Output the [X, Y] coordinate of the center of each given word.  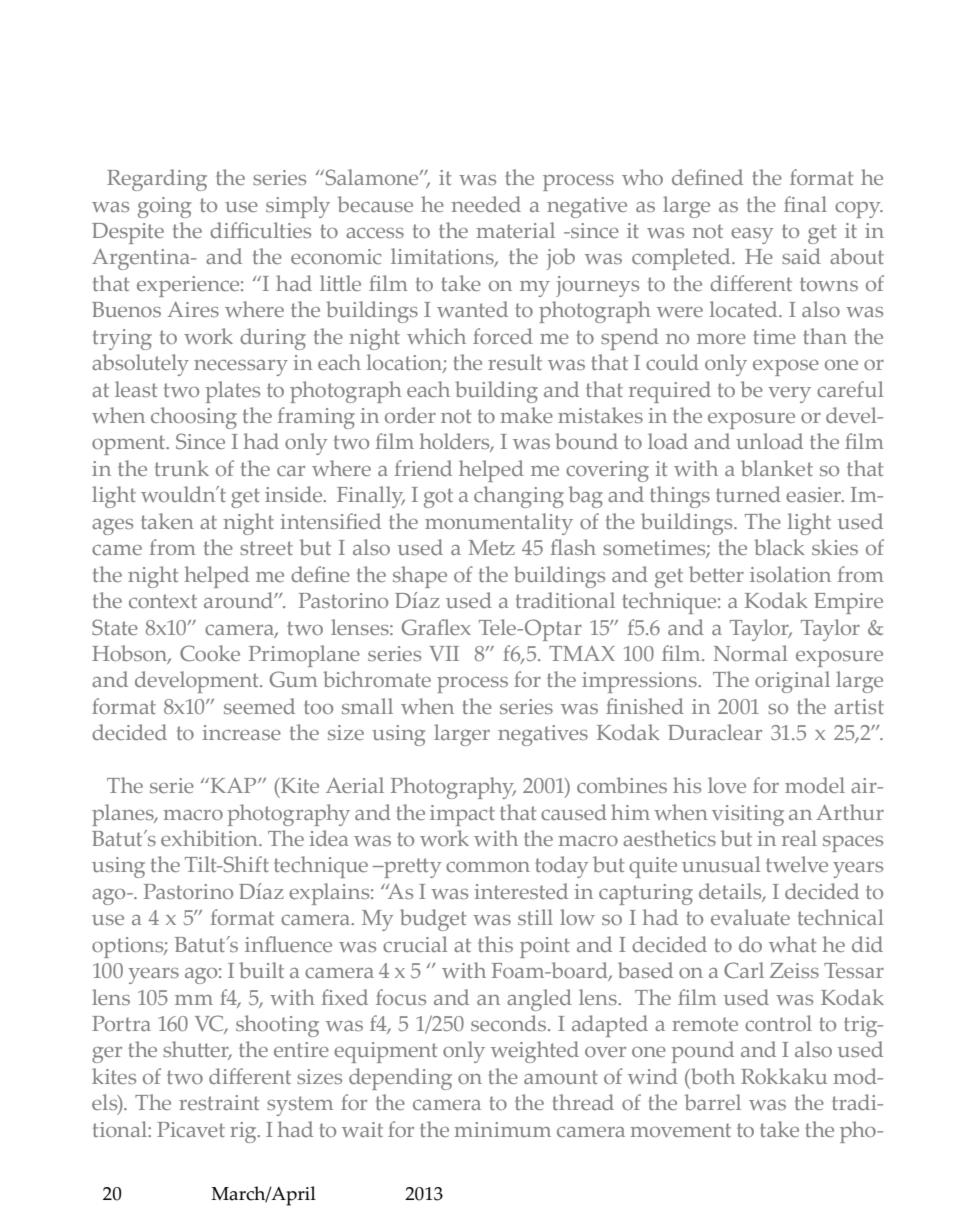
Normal [751, 653]
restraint [219, 1102]
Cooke [210, 653]
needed [486, 204]
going [164, 207]
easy [752, 236]
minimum [502, 1129]
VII [444, 653]
